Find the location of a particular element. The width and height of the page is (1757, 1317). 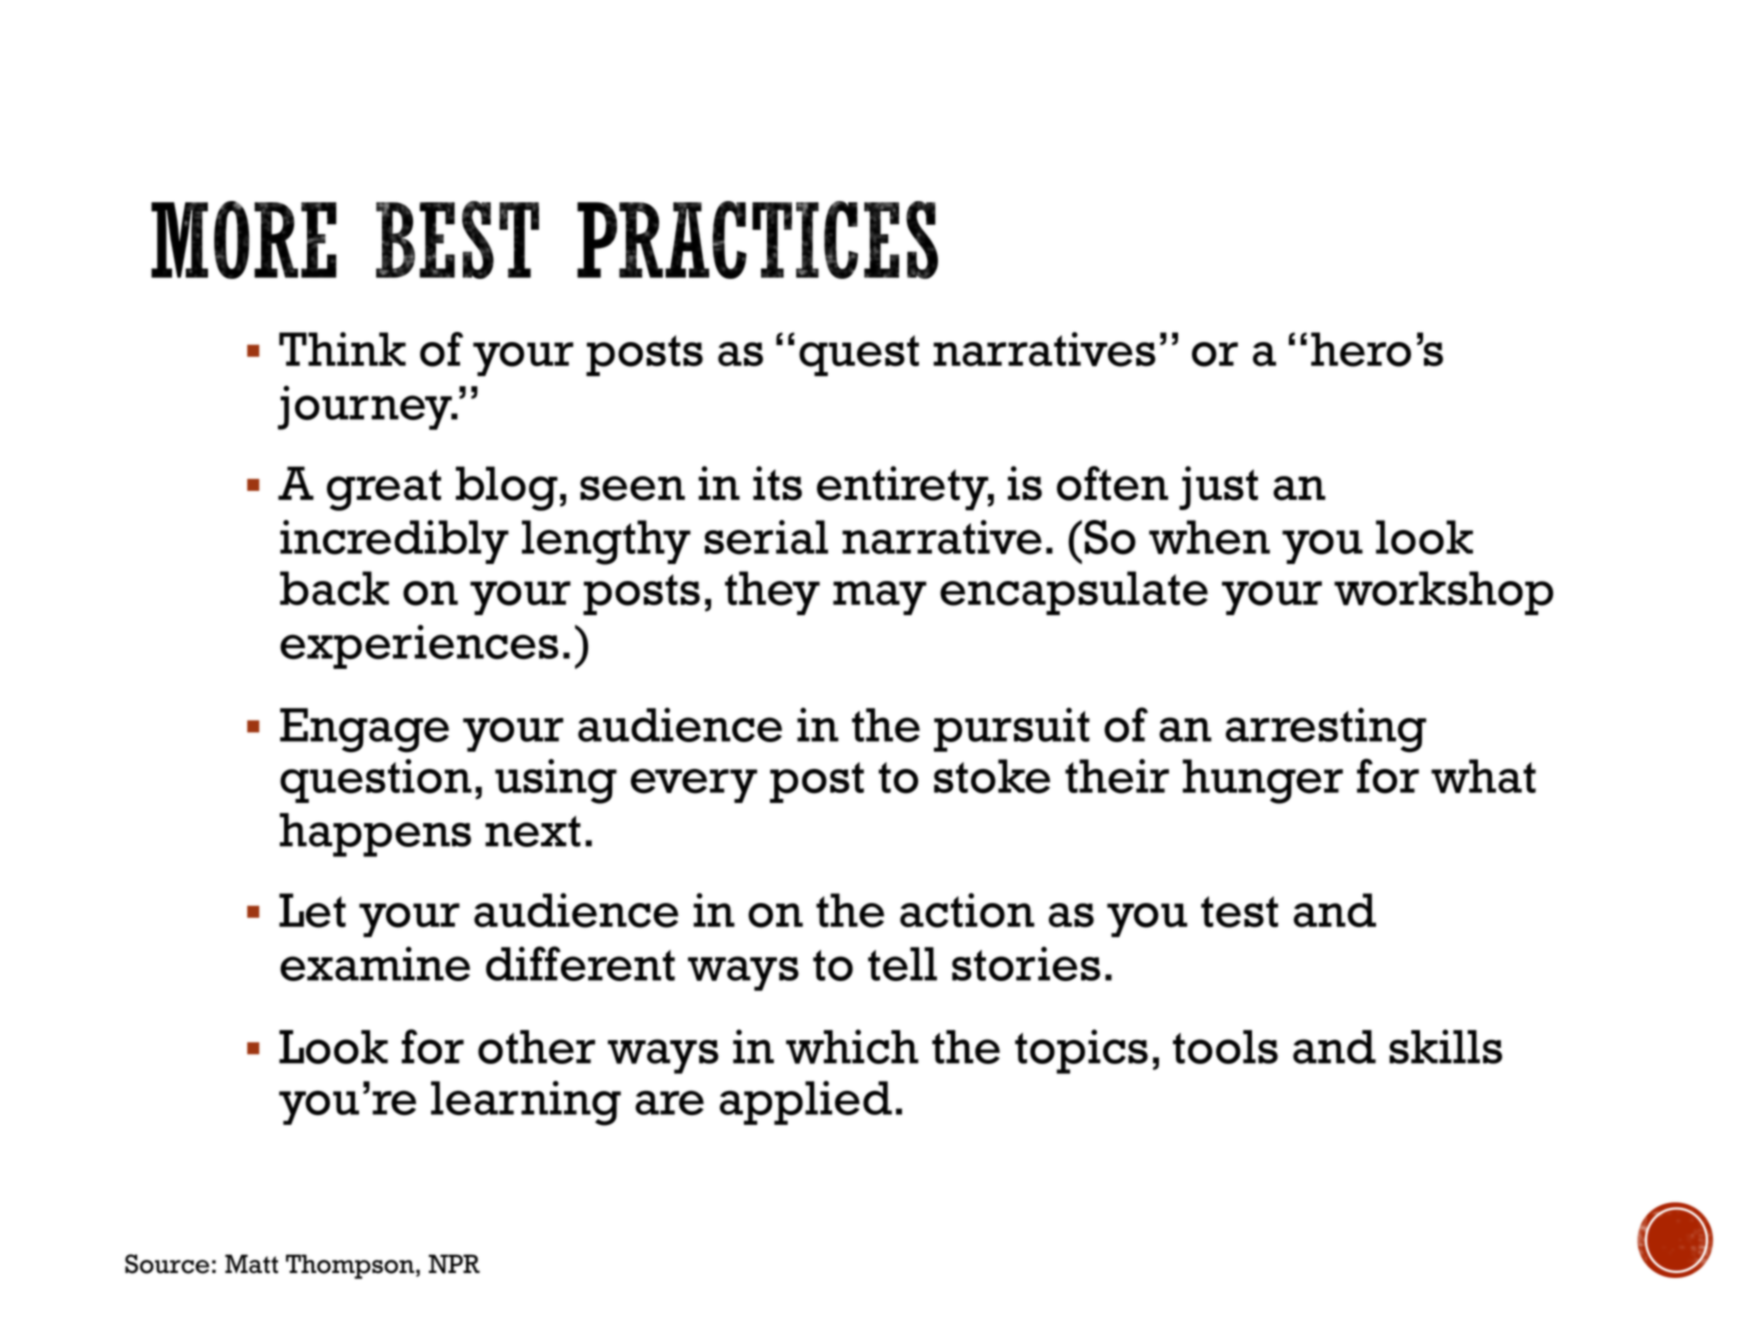

happens is located at coordinates (375, 835).
